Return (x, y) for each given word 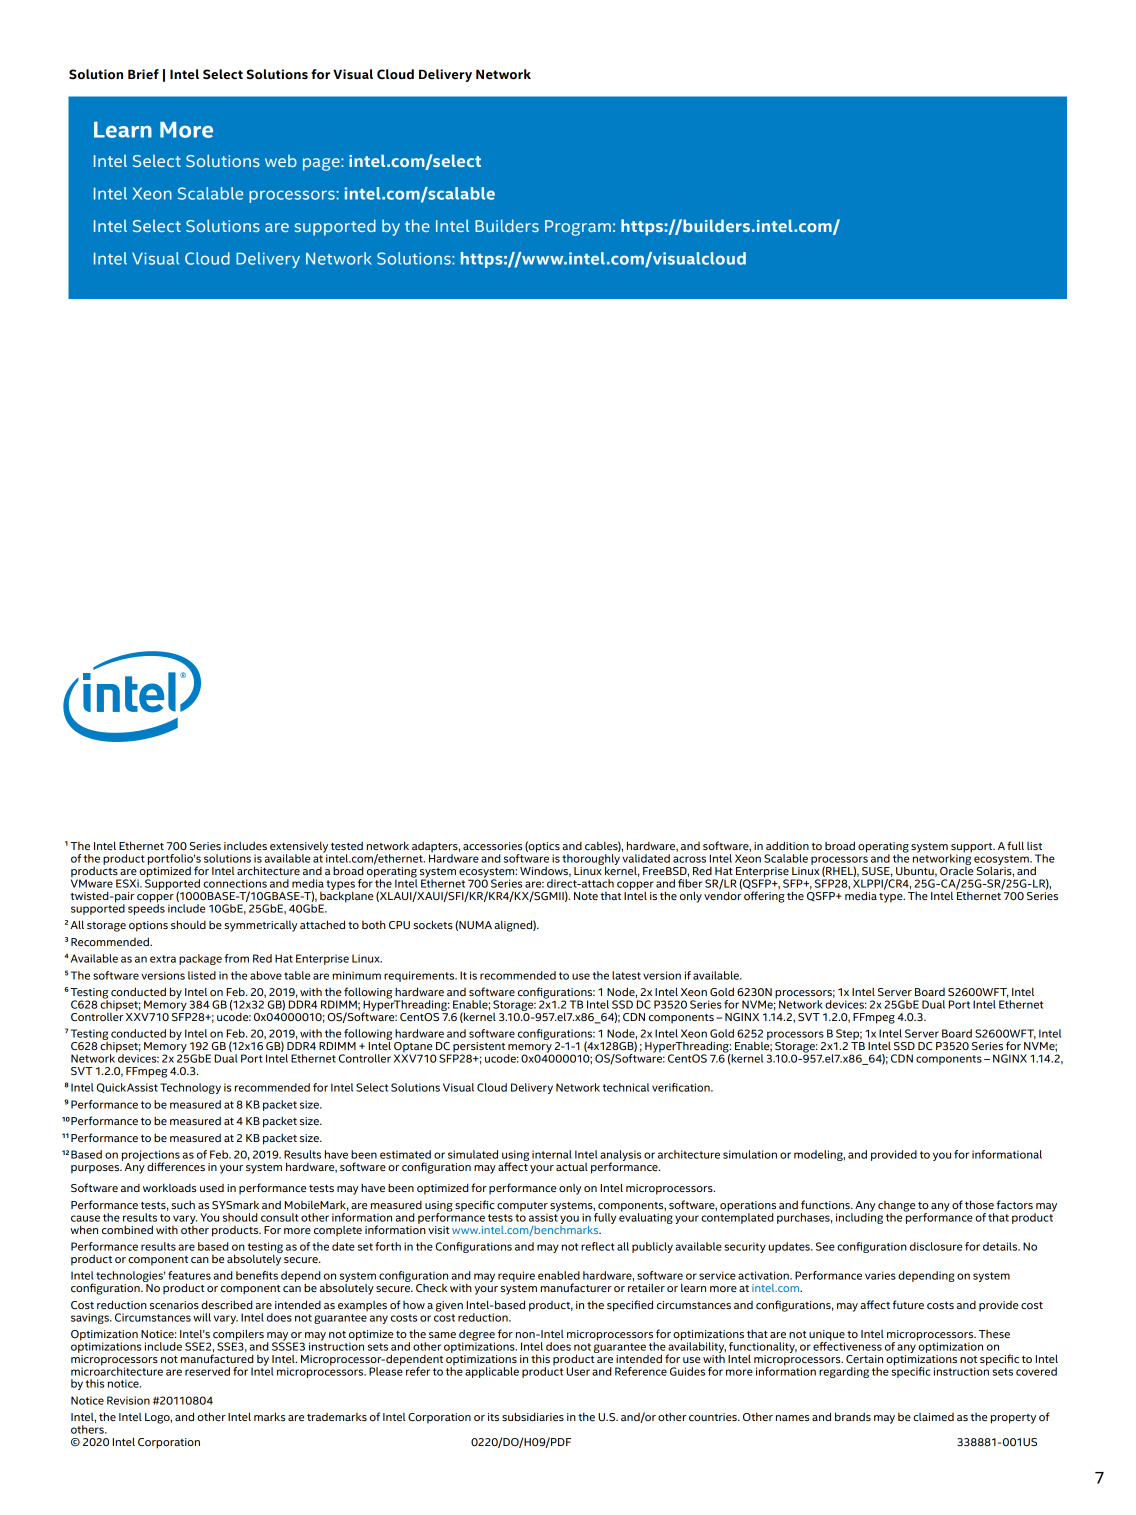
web (281, 161)
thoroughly (591, 861)
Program (578, 228)
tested (347, 846)
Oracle (956, 869)
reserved (207, 1371)
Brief (143, 74)
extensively (299, 848)
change (896, 1207)
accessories (492, 846)
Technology (190, 1088)
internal (552, 1154)
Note (586, 896)
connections (235, 883)
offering (764, 897)
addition (787, 845)
